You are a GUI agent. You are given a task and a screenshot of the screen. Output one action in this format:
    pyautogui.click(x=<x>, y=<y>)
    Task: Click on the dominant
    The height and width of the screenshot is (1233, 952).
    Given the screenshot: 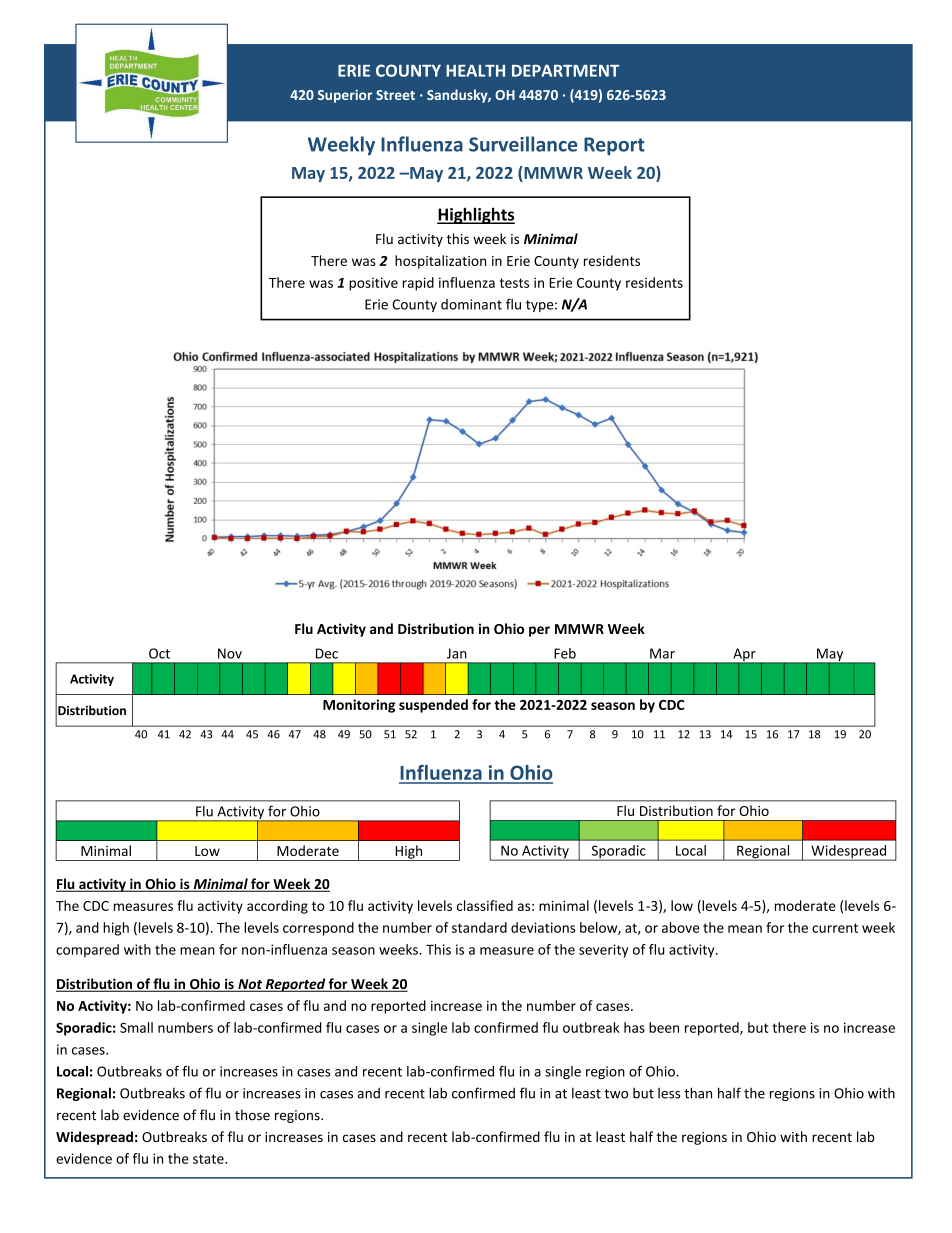 What is the action you would take?
    pyautogui.click(x=471, y=304)
